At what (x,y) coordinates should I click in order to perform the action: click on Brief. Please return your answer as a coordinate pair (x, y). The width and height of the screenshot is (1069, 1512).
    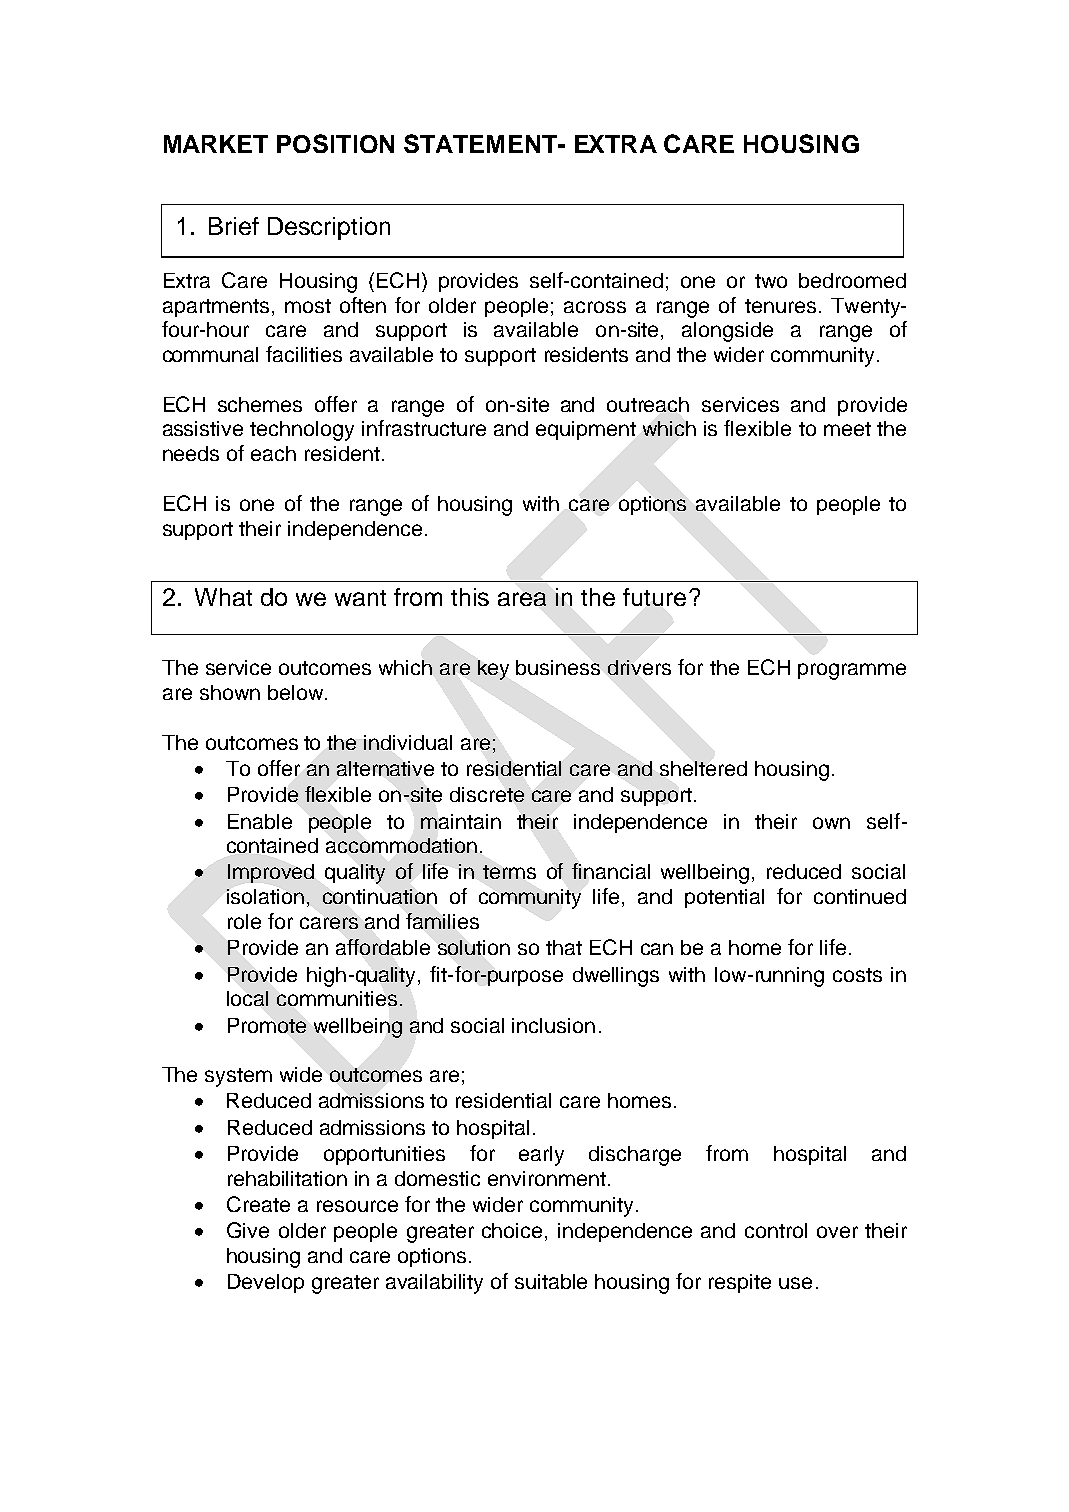
    Looking at the image, I should click on (234, 226).
